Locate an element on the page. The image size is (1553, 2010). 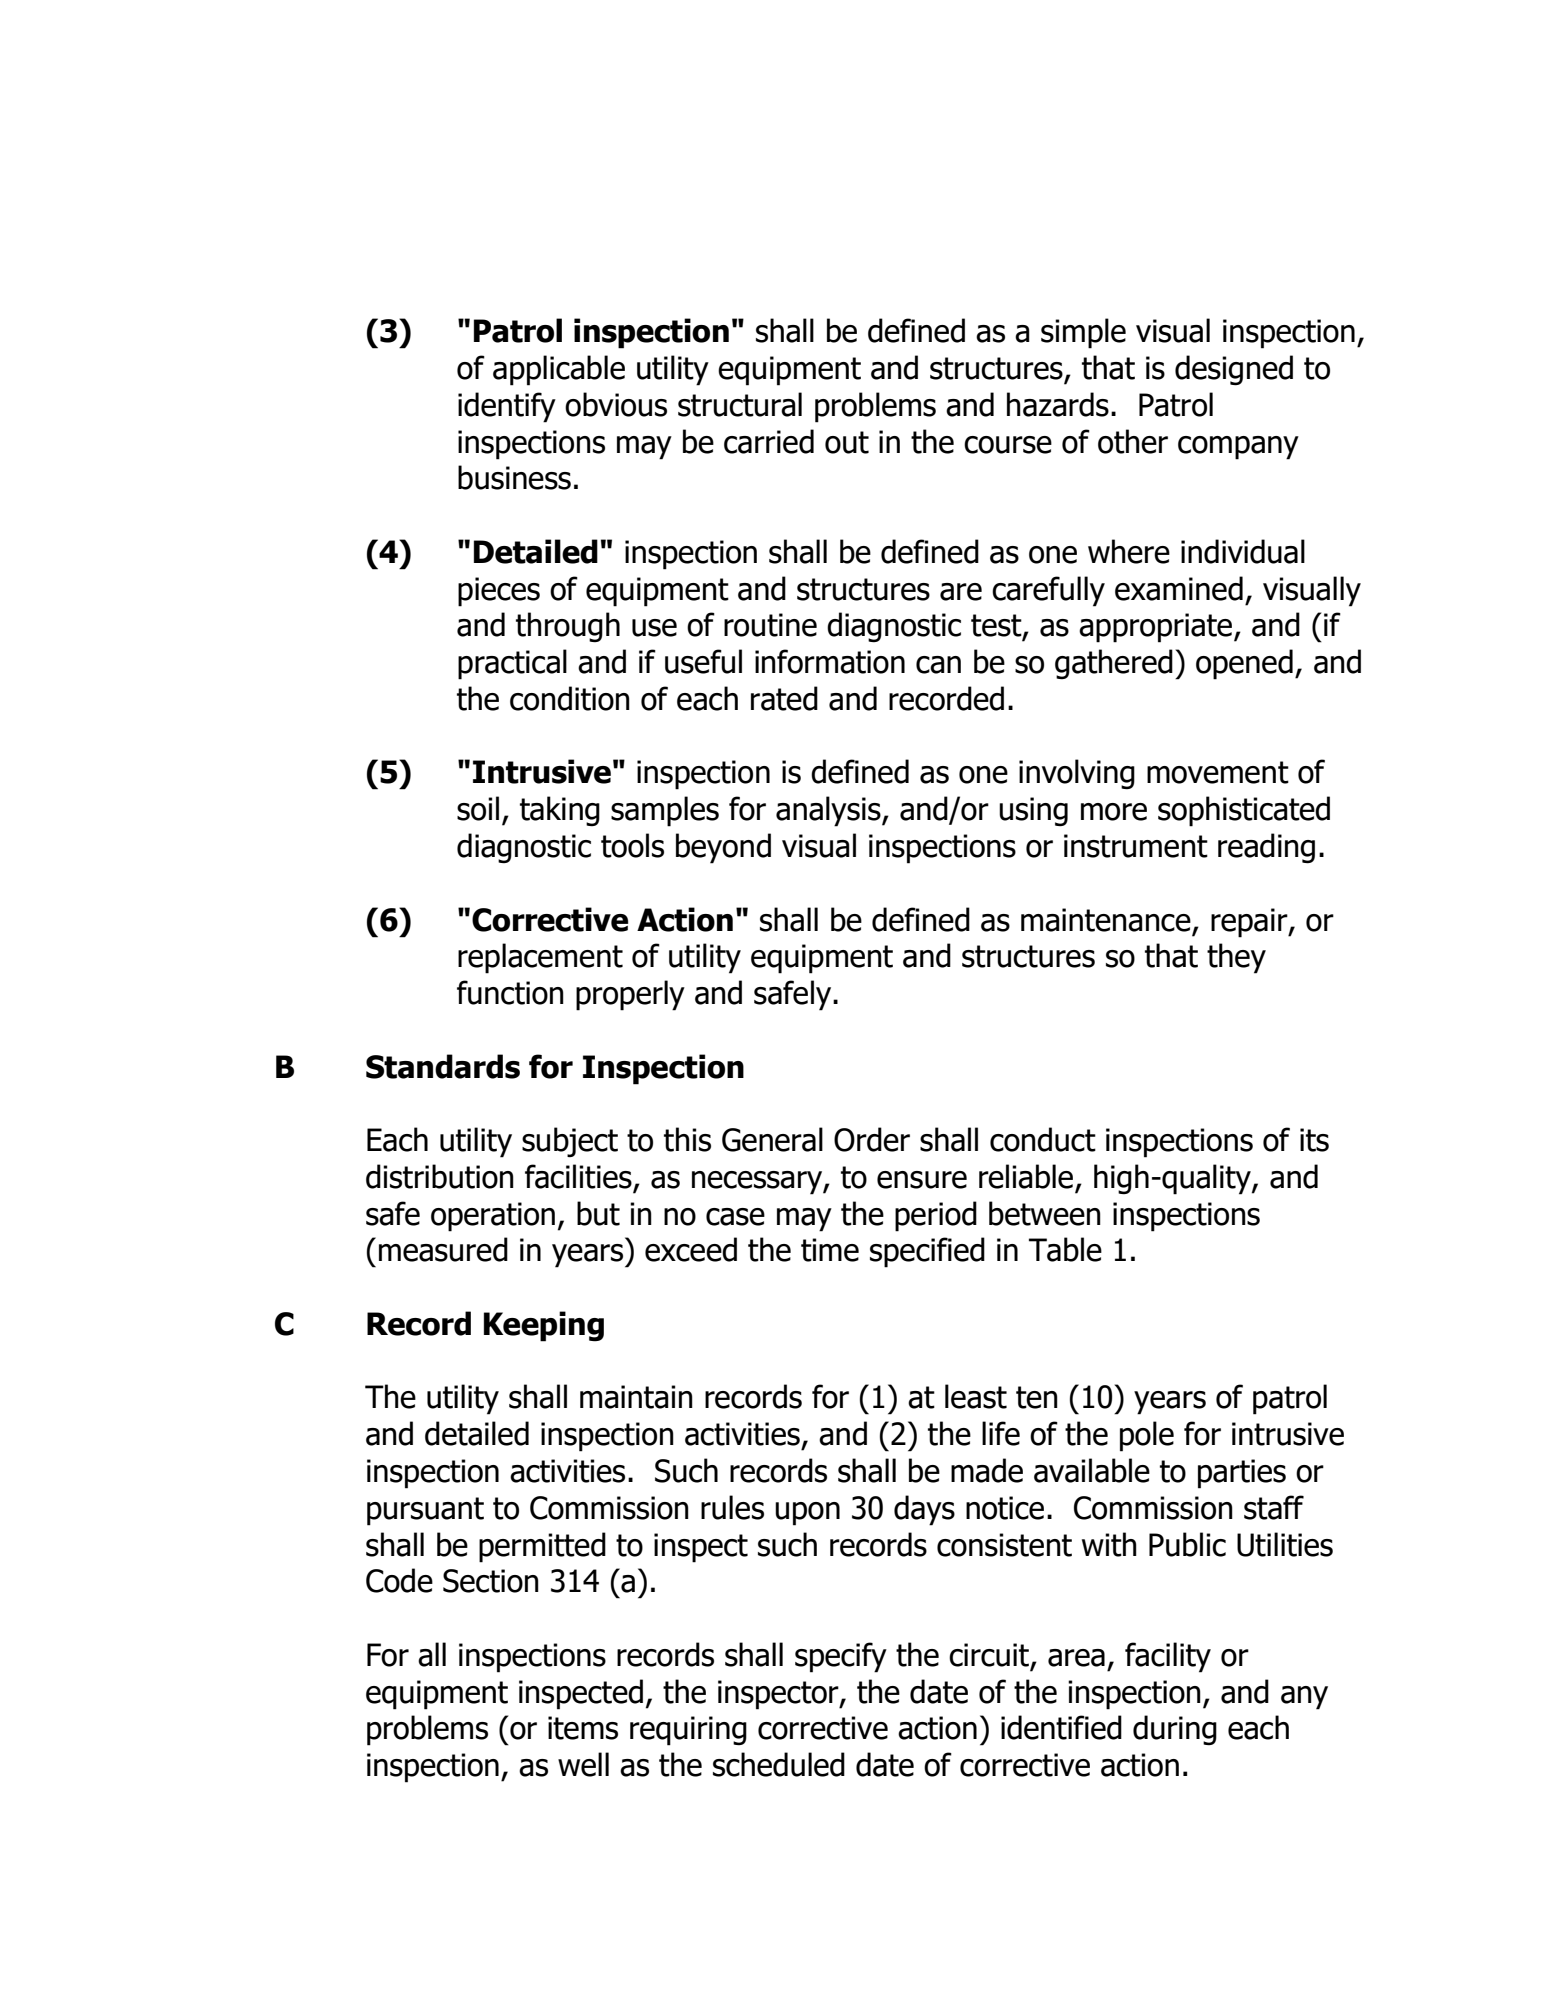
items is located at coordinates (583, 1728).
